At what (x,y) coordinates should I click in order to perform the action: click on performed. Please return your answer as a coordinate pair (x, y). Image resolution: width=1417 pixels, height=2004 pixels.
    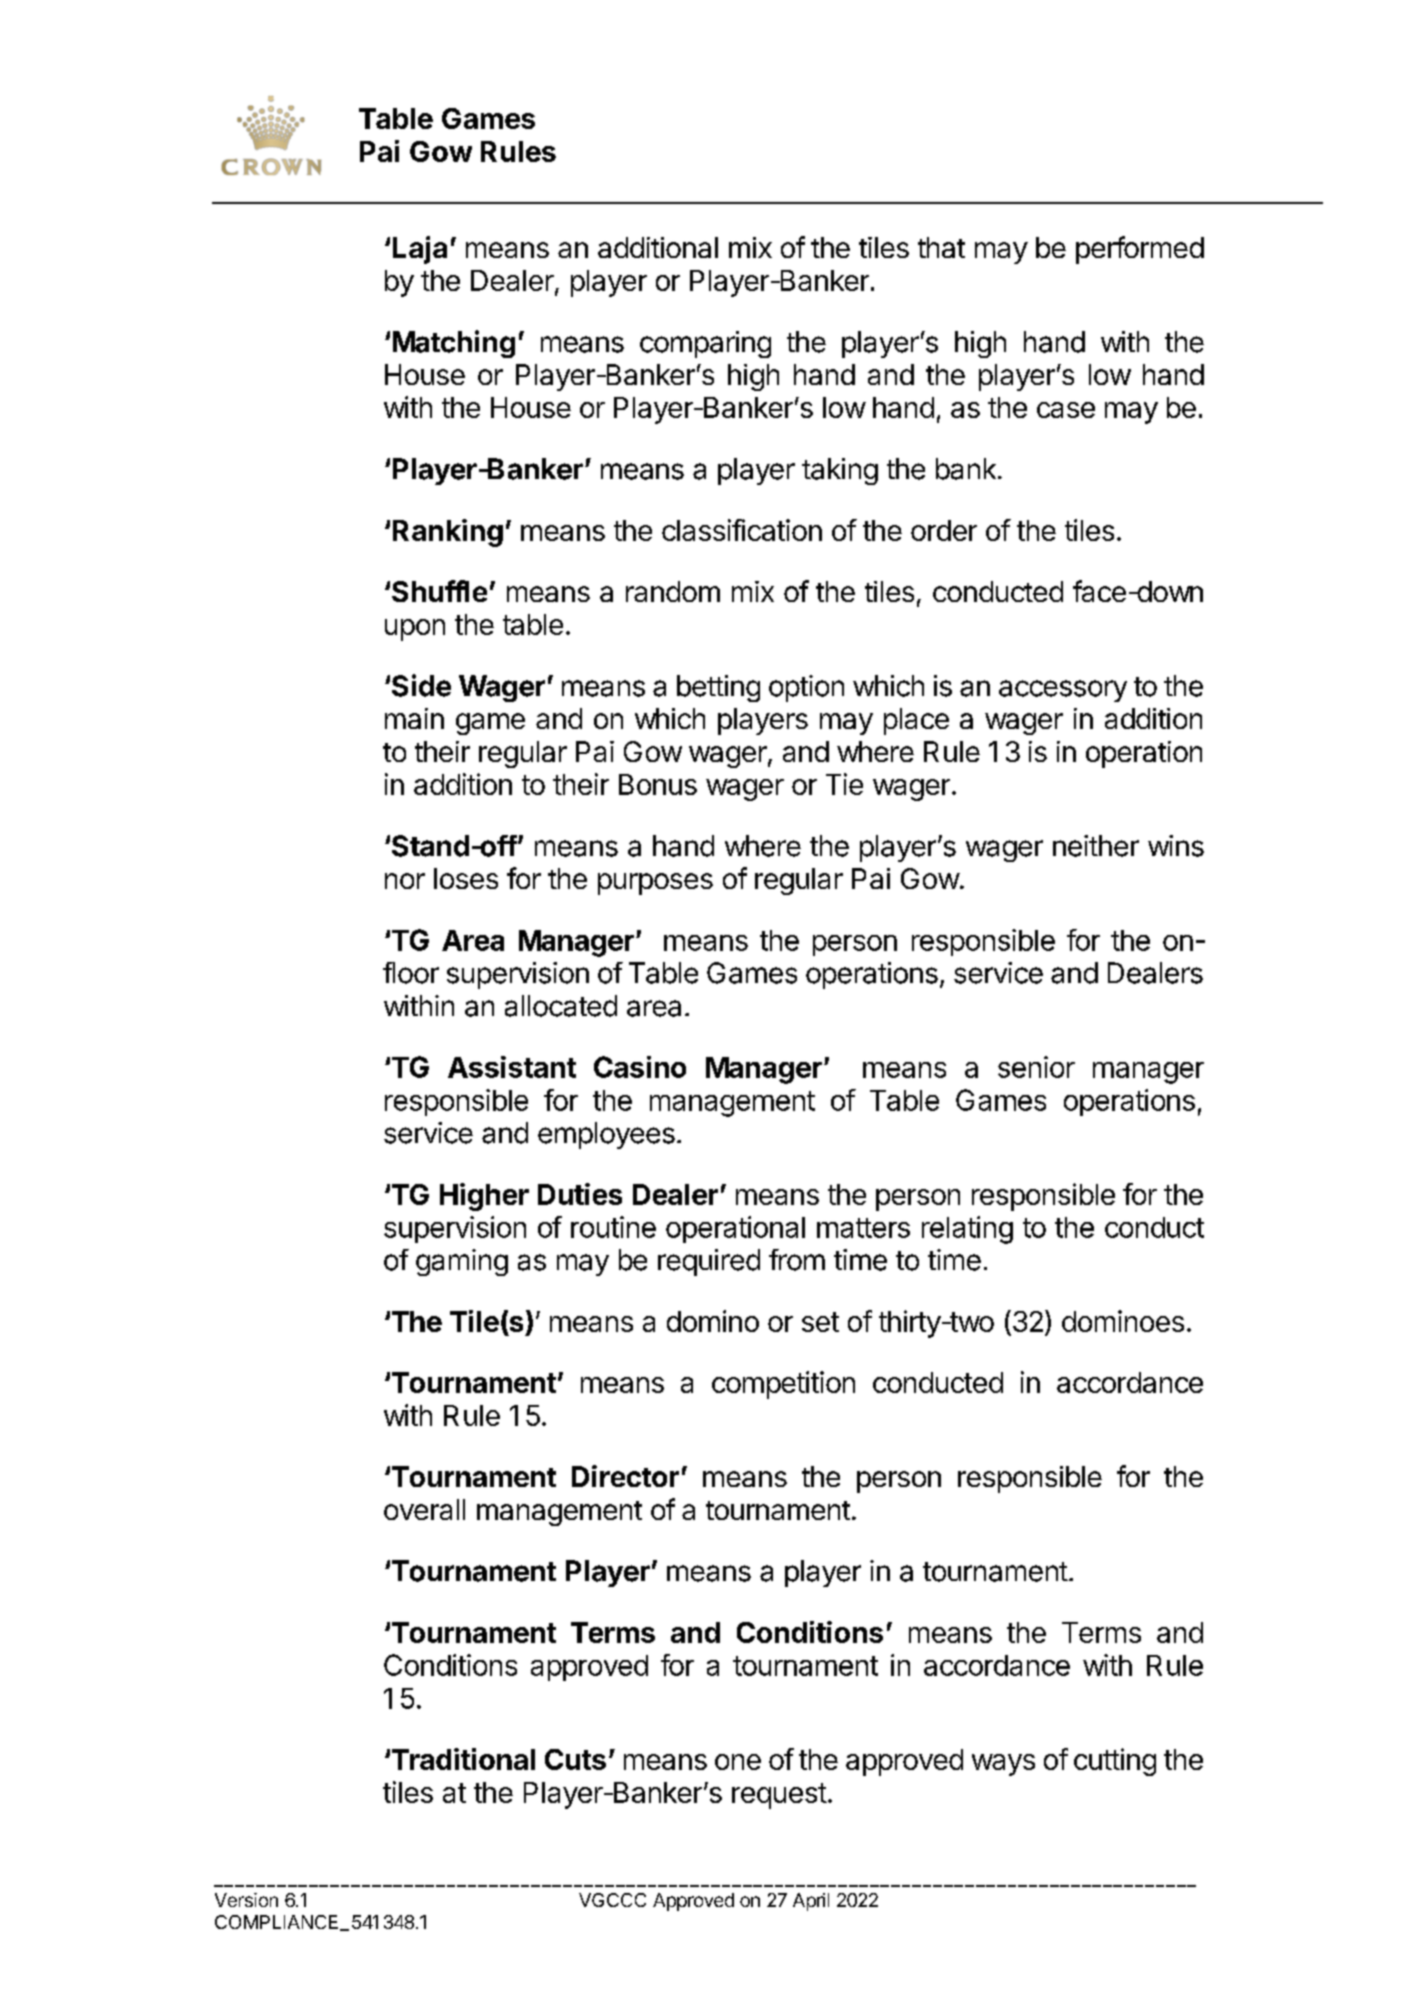
    Looking at the image, I should click on (1140, 250).
